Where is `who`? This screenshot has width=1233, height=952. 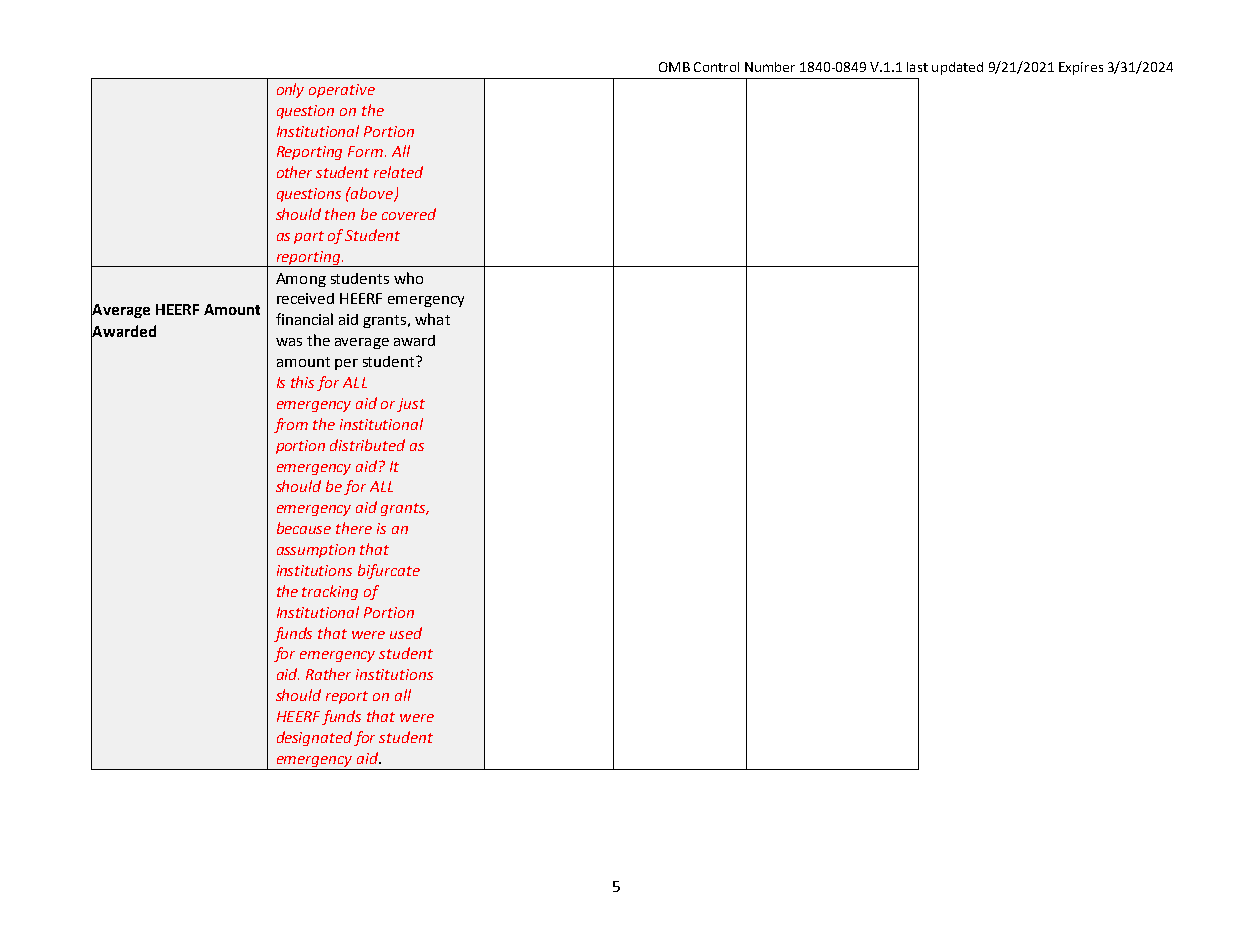 who is located at coordinates (408, 278).
